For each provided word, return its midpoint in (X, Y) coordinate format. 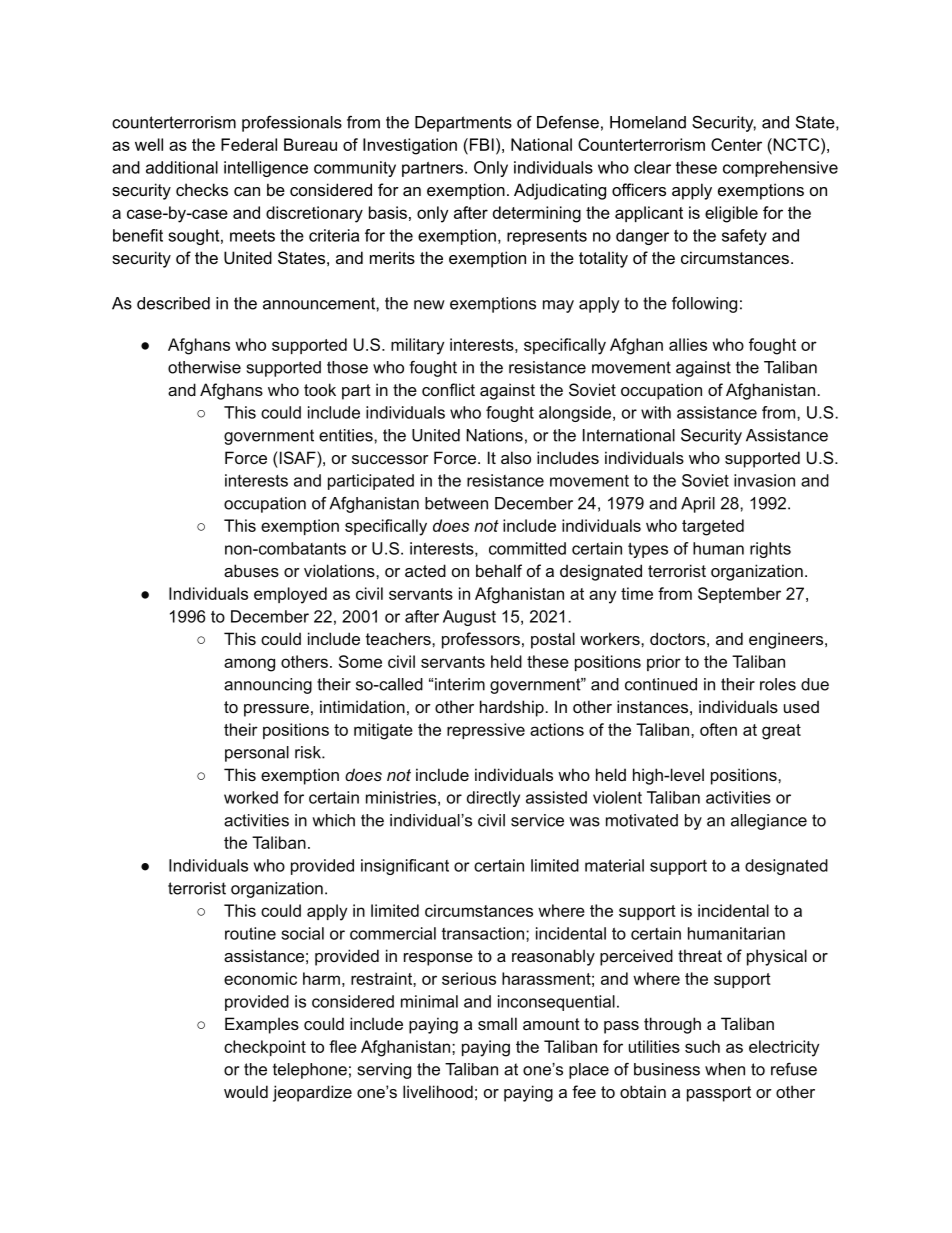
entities (347, 435)
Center (736, 144)
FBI (480, 144)
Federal (249, 144)
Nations (494, 435)
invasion (764, 480)
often (718, 729)
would (246, 1091)
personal (257, 754)
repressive (486, 731)
